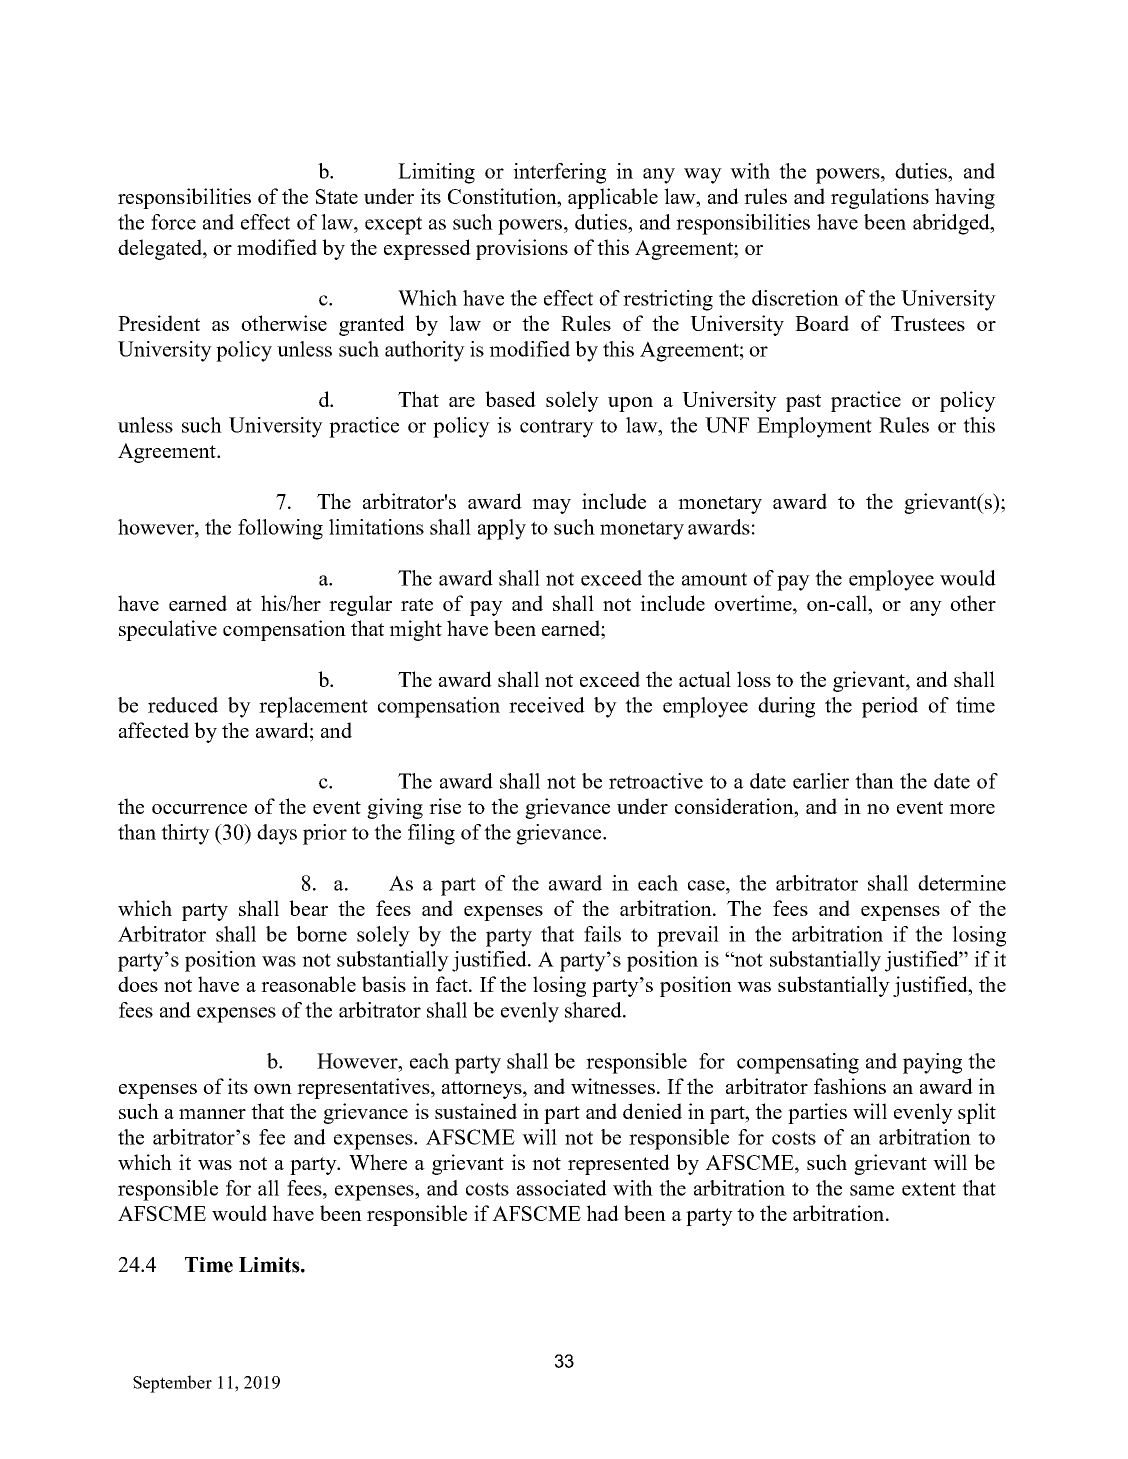 This screenshot has width=1128, height=1459. Describe the element at coordinates (173, 222) in the screenshot. I see `force` at that location.
